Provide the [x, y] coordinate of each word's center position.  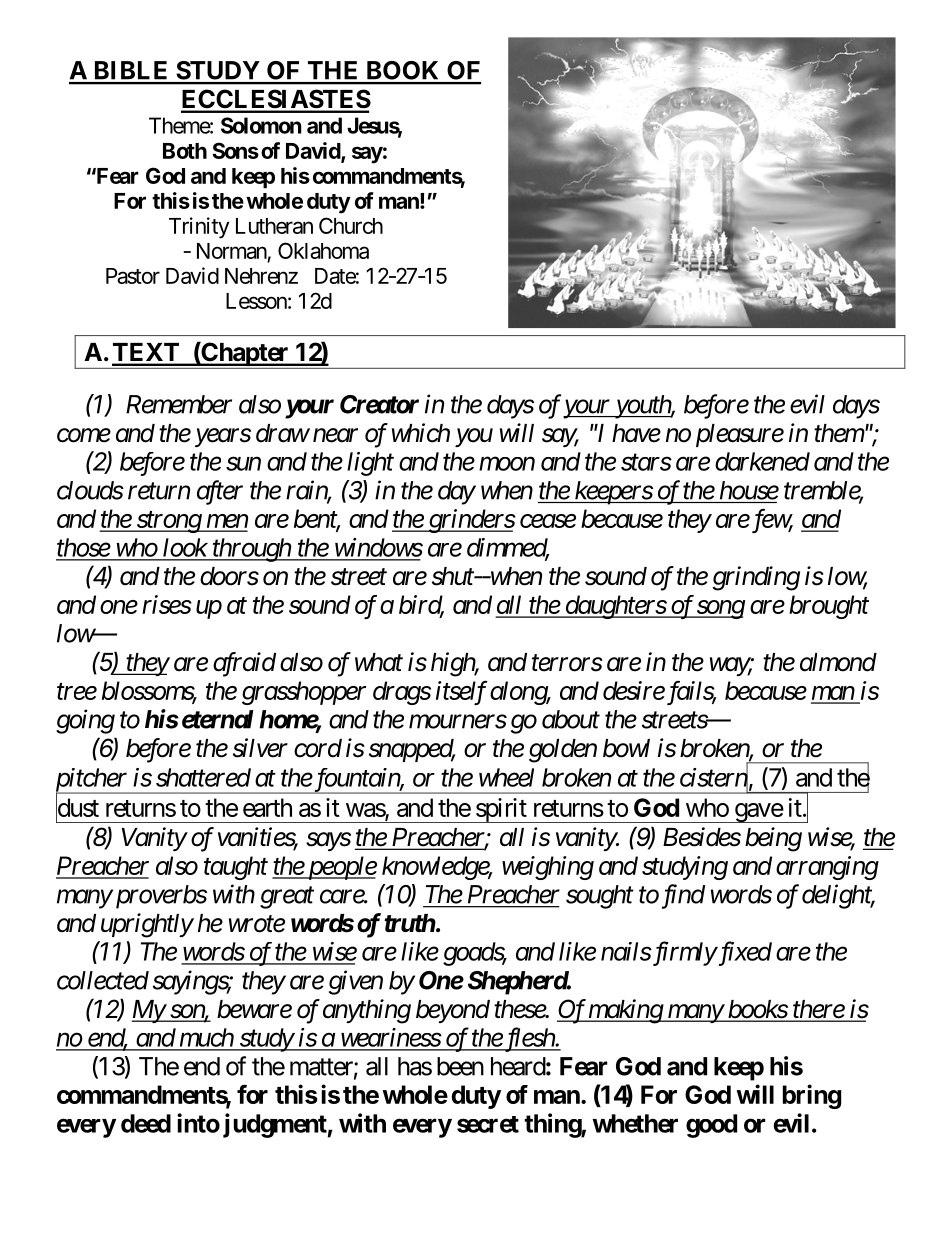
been [460, 1066]
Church [351, 225]
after [220, 492]
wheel [506, 777]
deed [146, 1123]
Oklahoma [323, 250]
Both [185, 151]
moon [507, 464]
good [711, 1126]
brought [829, 607]
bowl [626, 748]
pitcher [93, 781]
